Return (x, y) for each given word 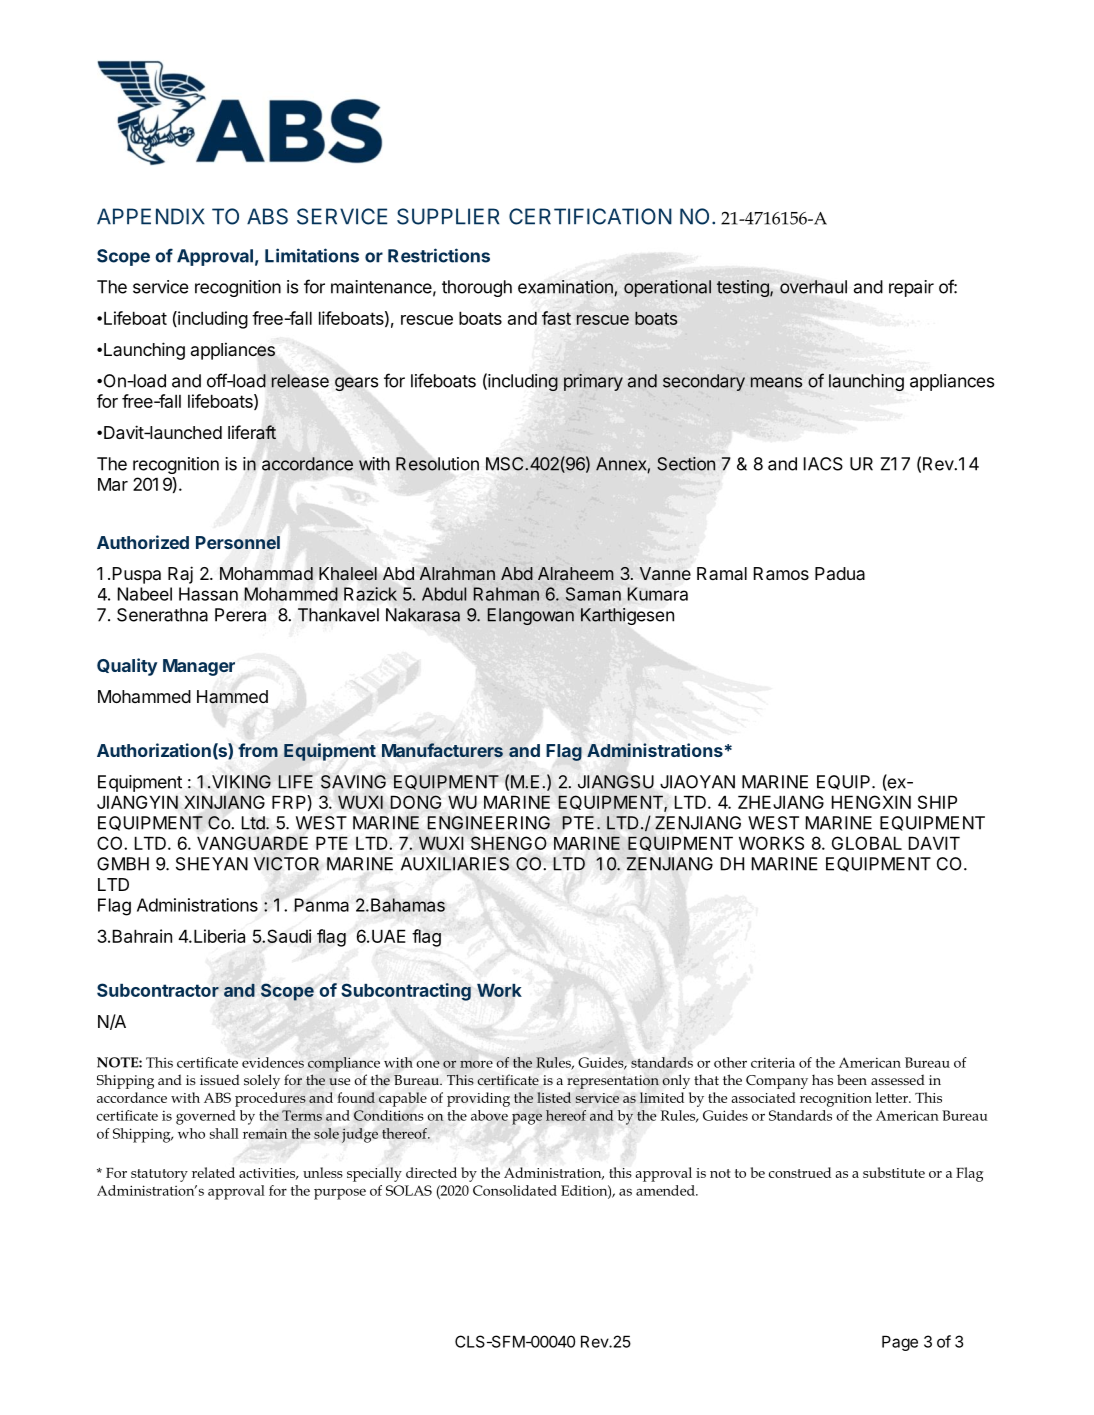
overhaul (813, 287)
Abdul (444, 594)
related (213, 1172)
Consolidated (515, 1190)
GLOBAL (867, 843)
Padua (840, 573)
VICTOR (286, 864)
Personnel (238, 543)
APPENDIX (151, 216)
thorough (477, 288)
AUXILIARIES (455, 864)
